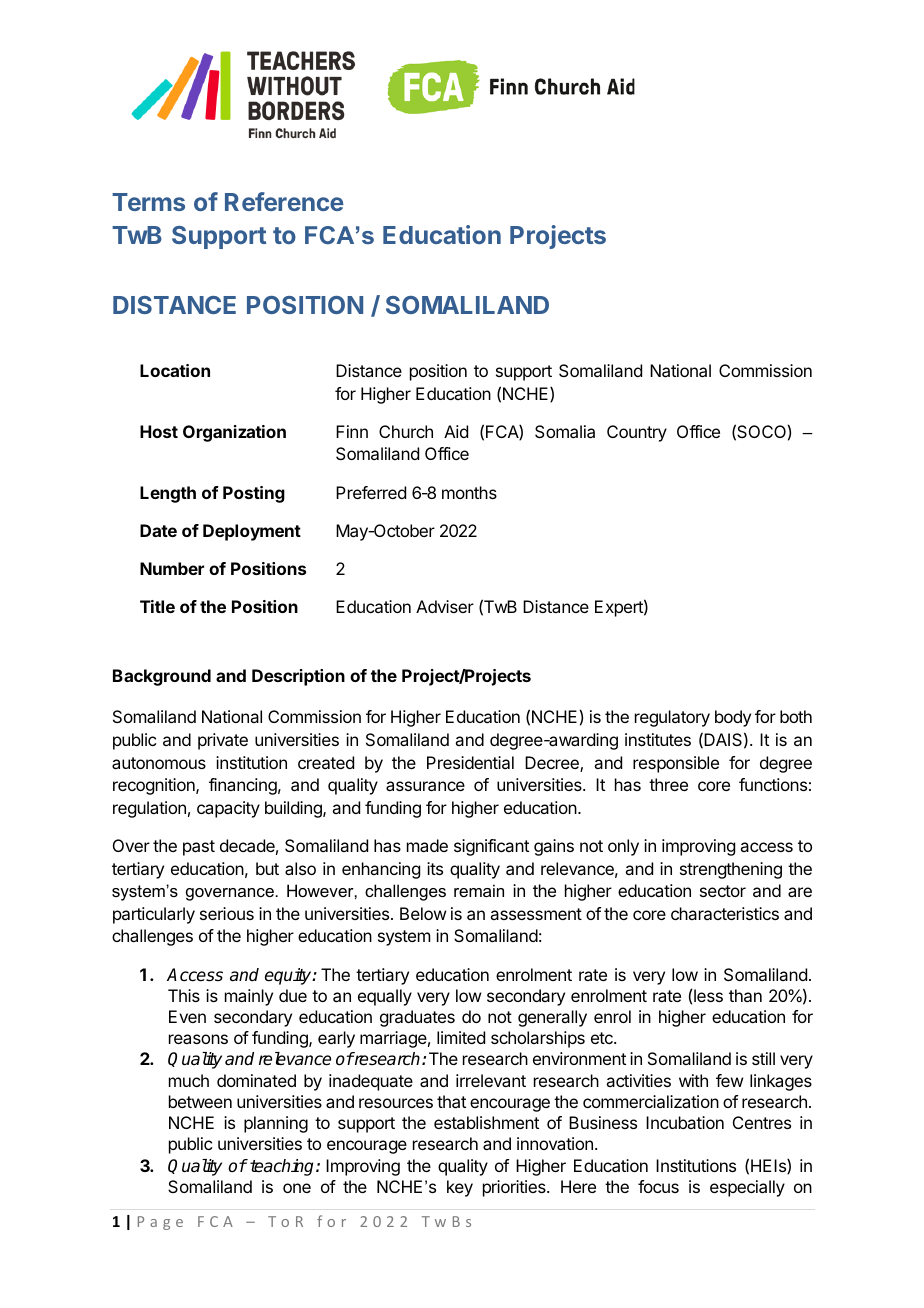  Describe the element at coordinates (637, 433) in the document. I see `Country` at that location.
